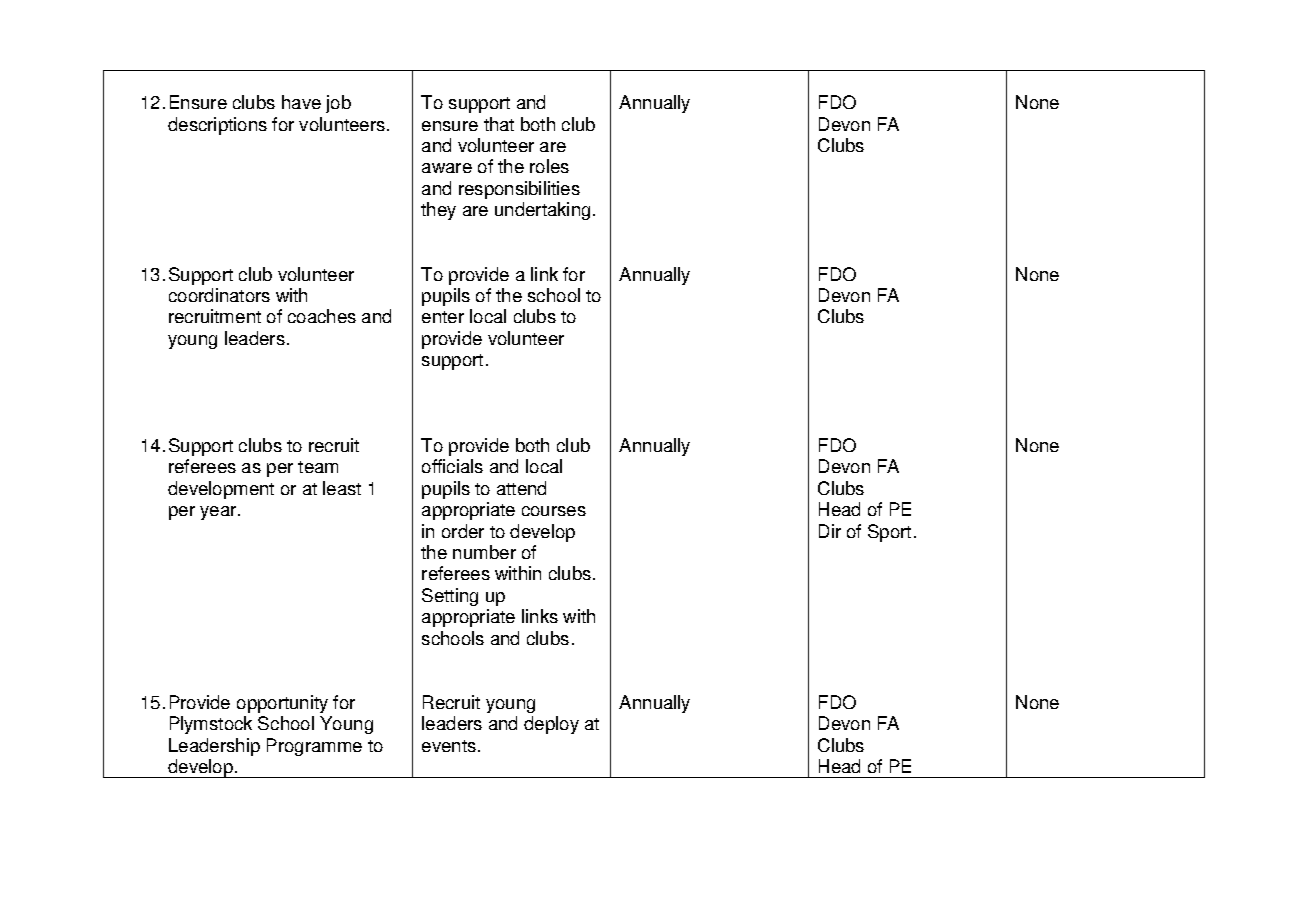 The width and height of the screenshot is (1308, 924). What do you see at coordinates (549, 166) in the screenshot?
I see `roles` at bounding box center [549, 166].
